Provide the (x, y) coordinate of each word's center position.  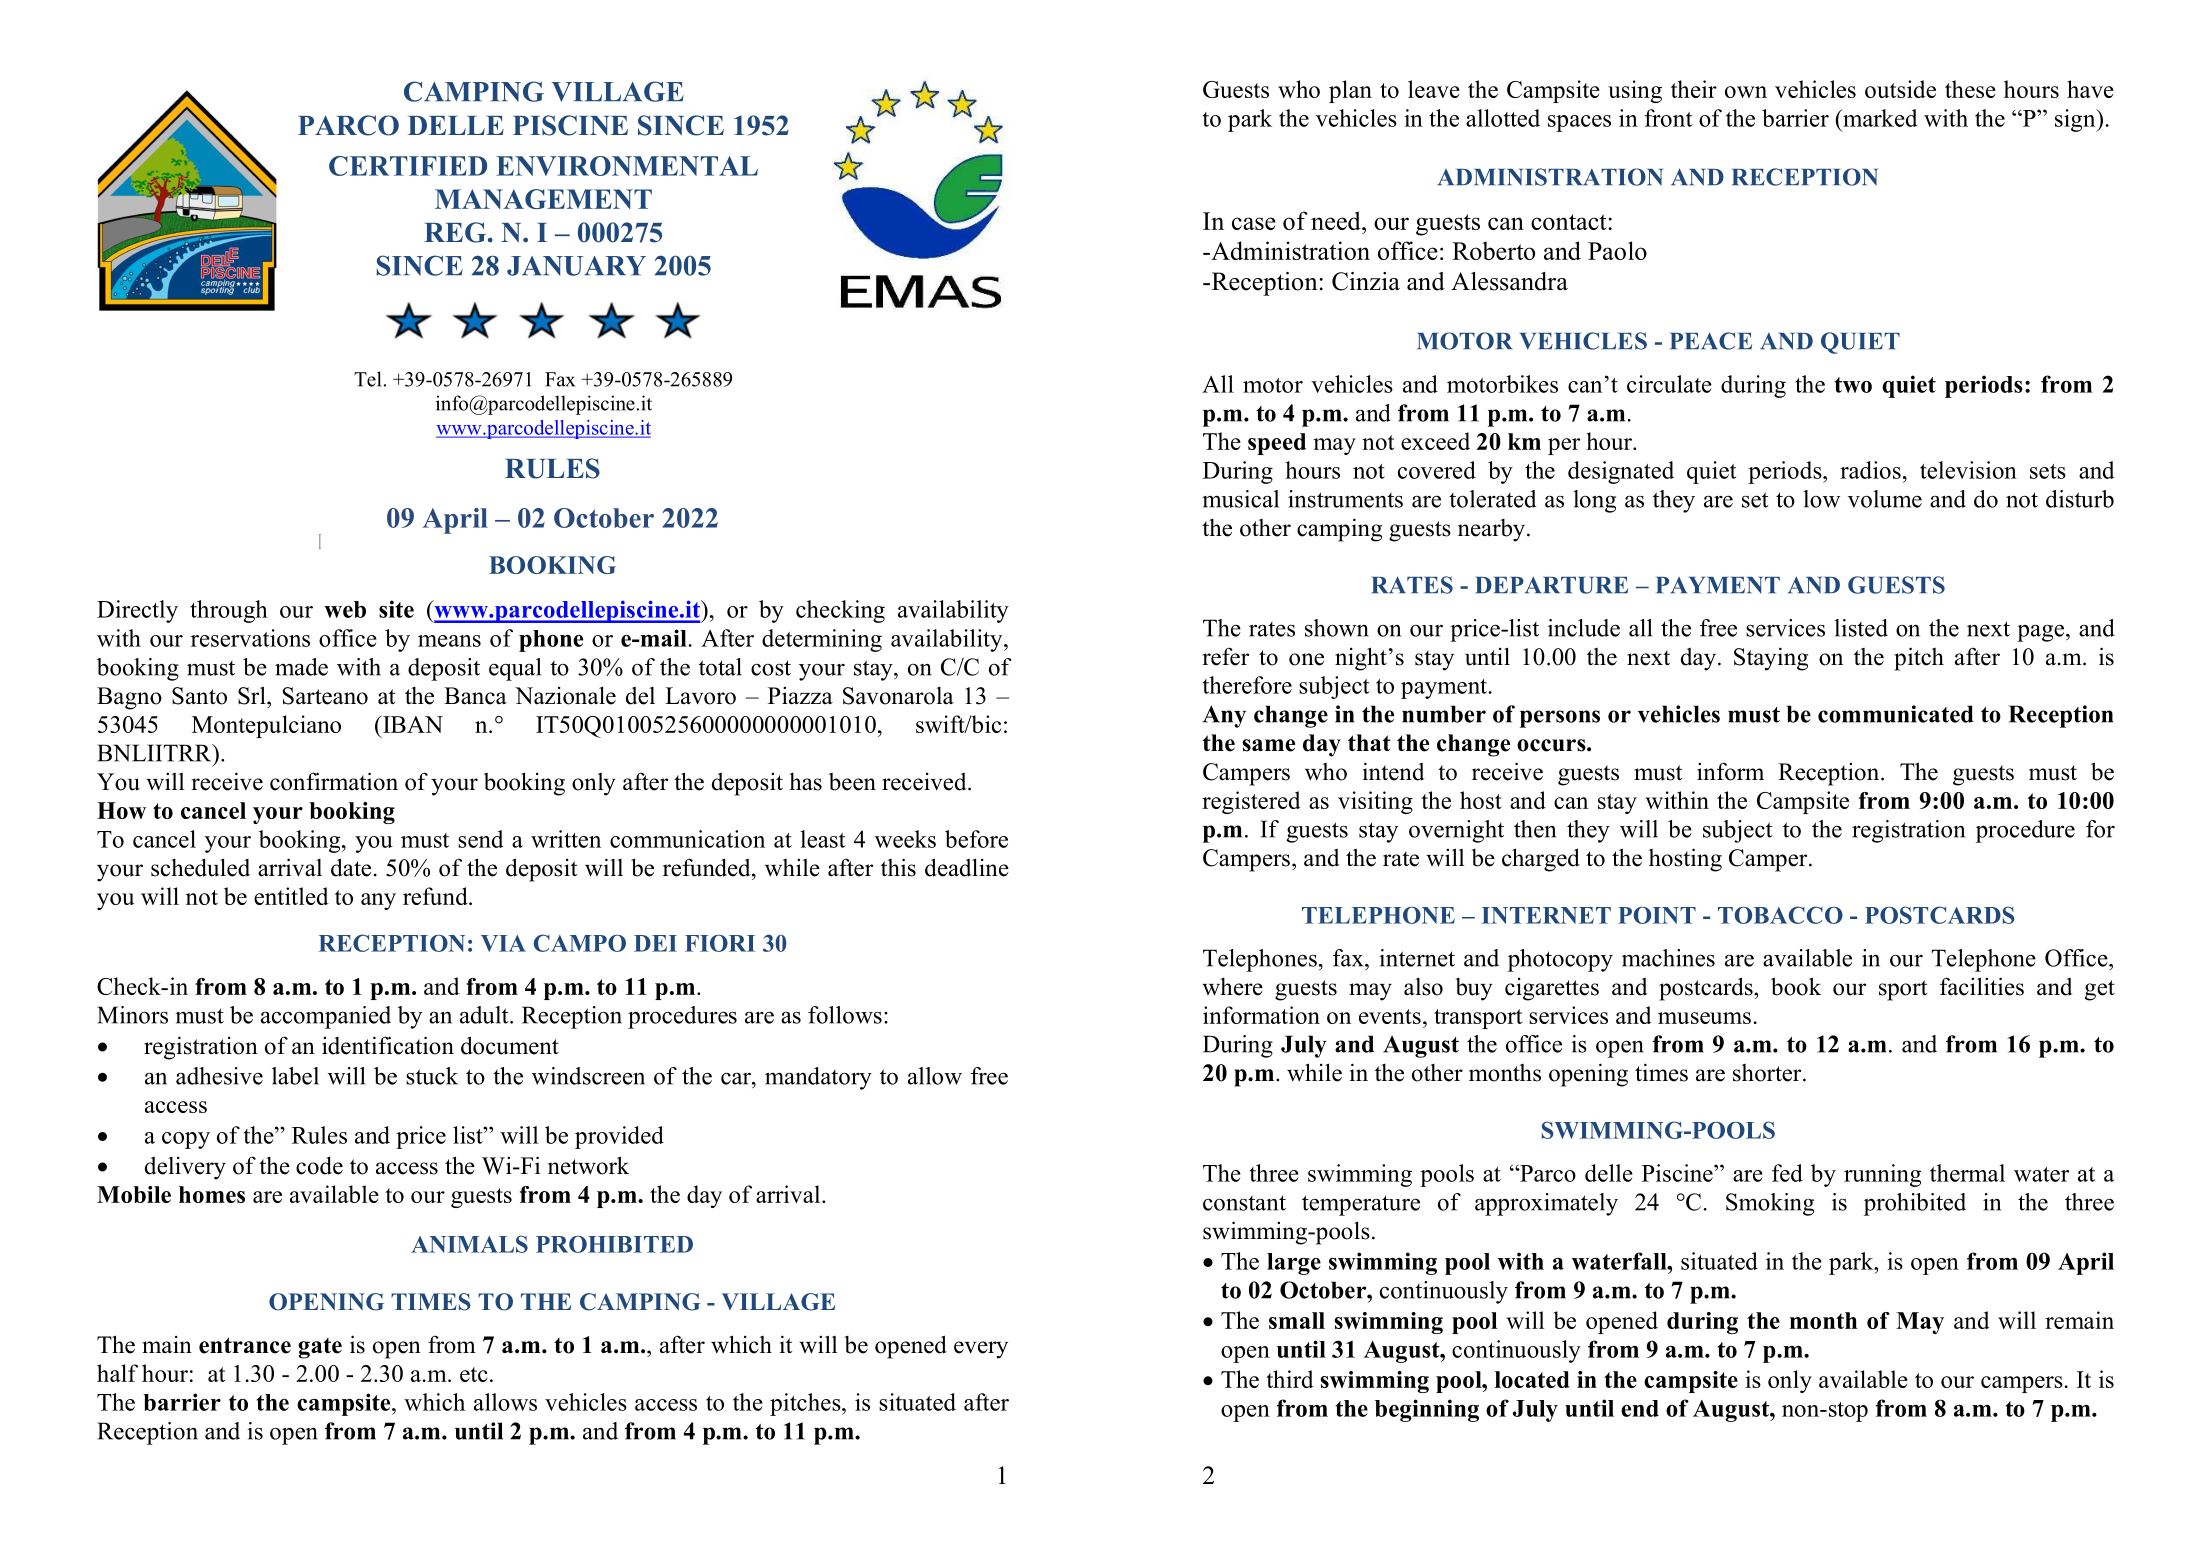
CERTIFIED (408, 166)
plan (1350, 91)
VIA (503, 943)
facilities (1982, 986)
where (1232, 987)
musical (1240, 499)
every (981, 1350)
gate (320, 1348)
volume (1885, 499)
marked (1879, 118)
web (345, 609)
